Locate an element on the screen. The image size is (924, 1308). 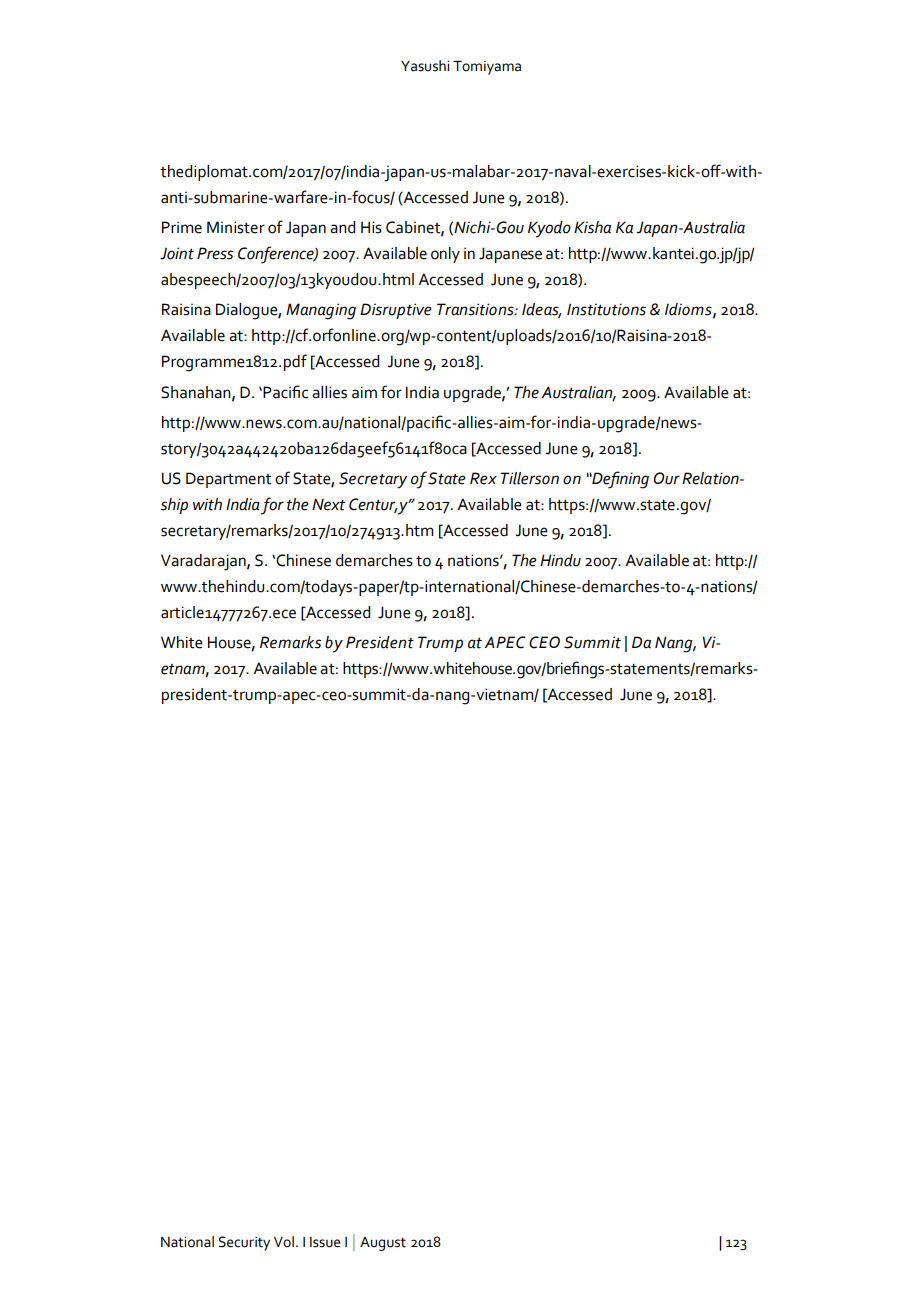
Next is located at coordinates (328, 504).
